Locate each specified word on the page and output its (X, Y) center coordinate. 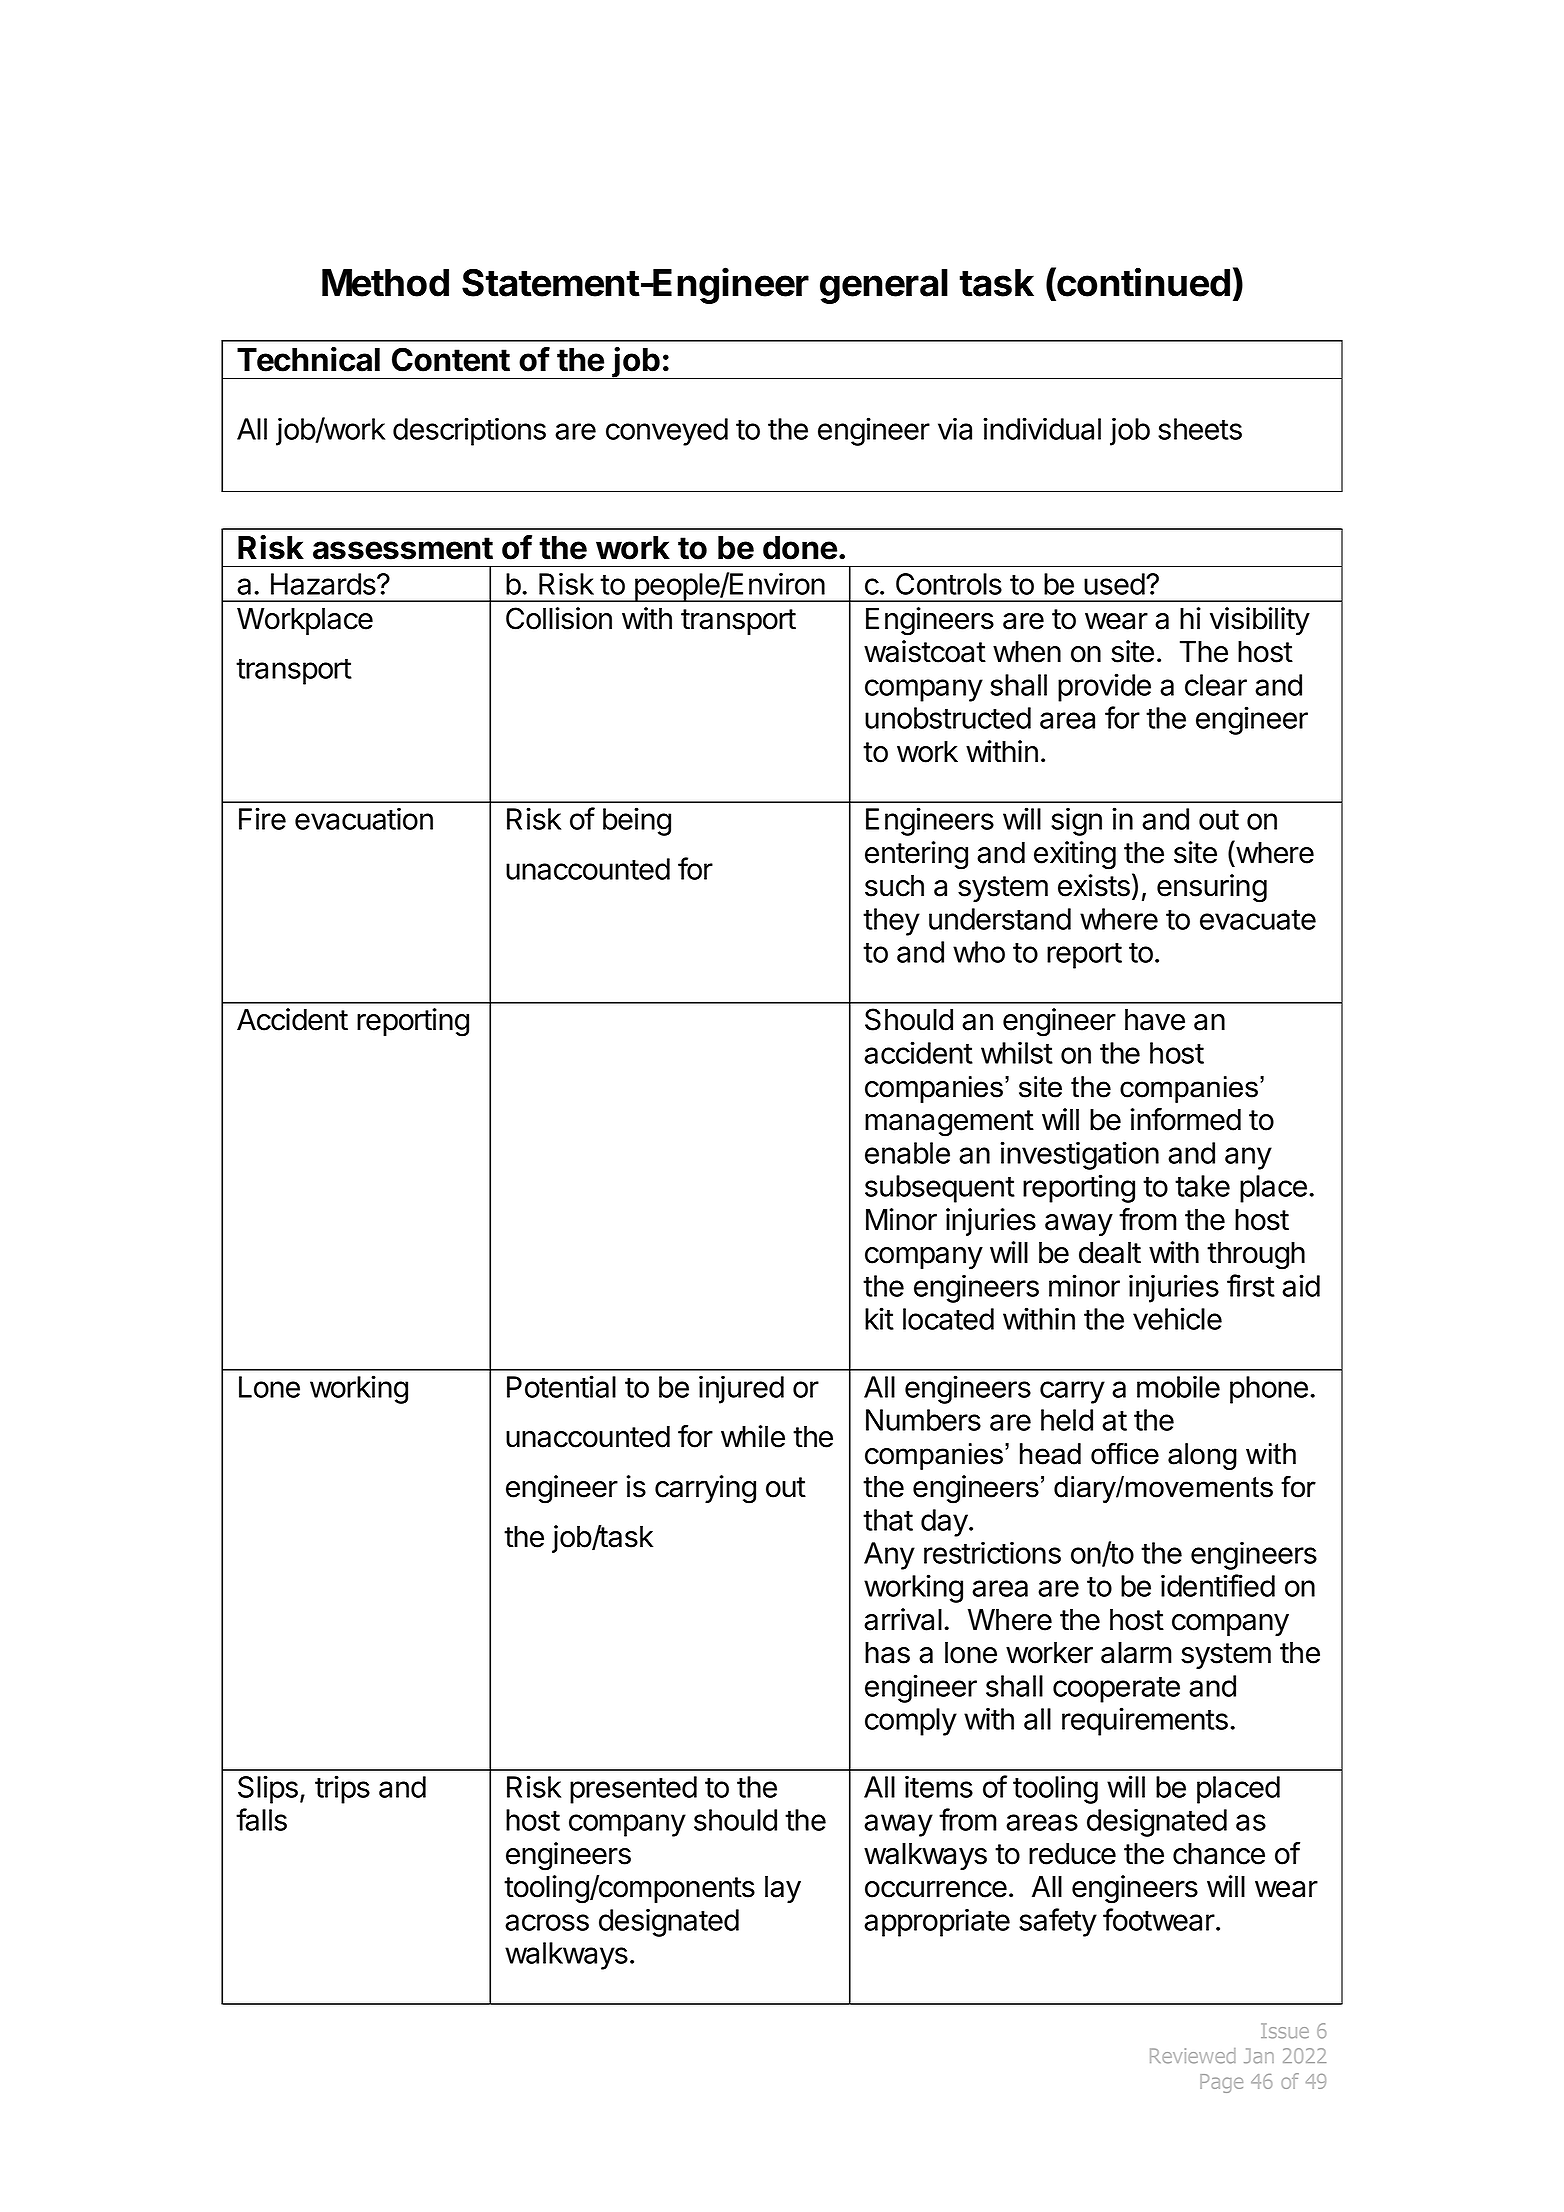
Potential (561, 1386)
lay (783, 1889)
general (884, 286)
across (547, 1922)
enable (907, 1153)
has (887, 1653)
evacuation (364, 818)
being (637, 821)
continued (1142, 282)
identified (1218, 1585)
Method (385, 283)
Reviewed (1193, 2056)
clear (1216, 685)
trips (342, 1789)
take (1202, 1186)
